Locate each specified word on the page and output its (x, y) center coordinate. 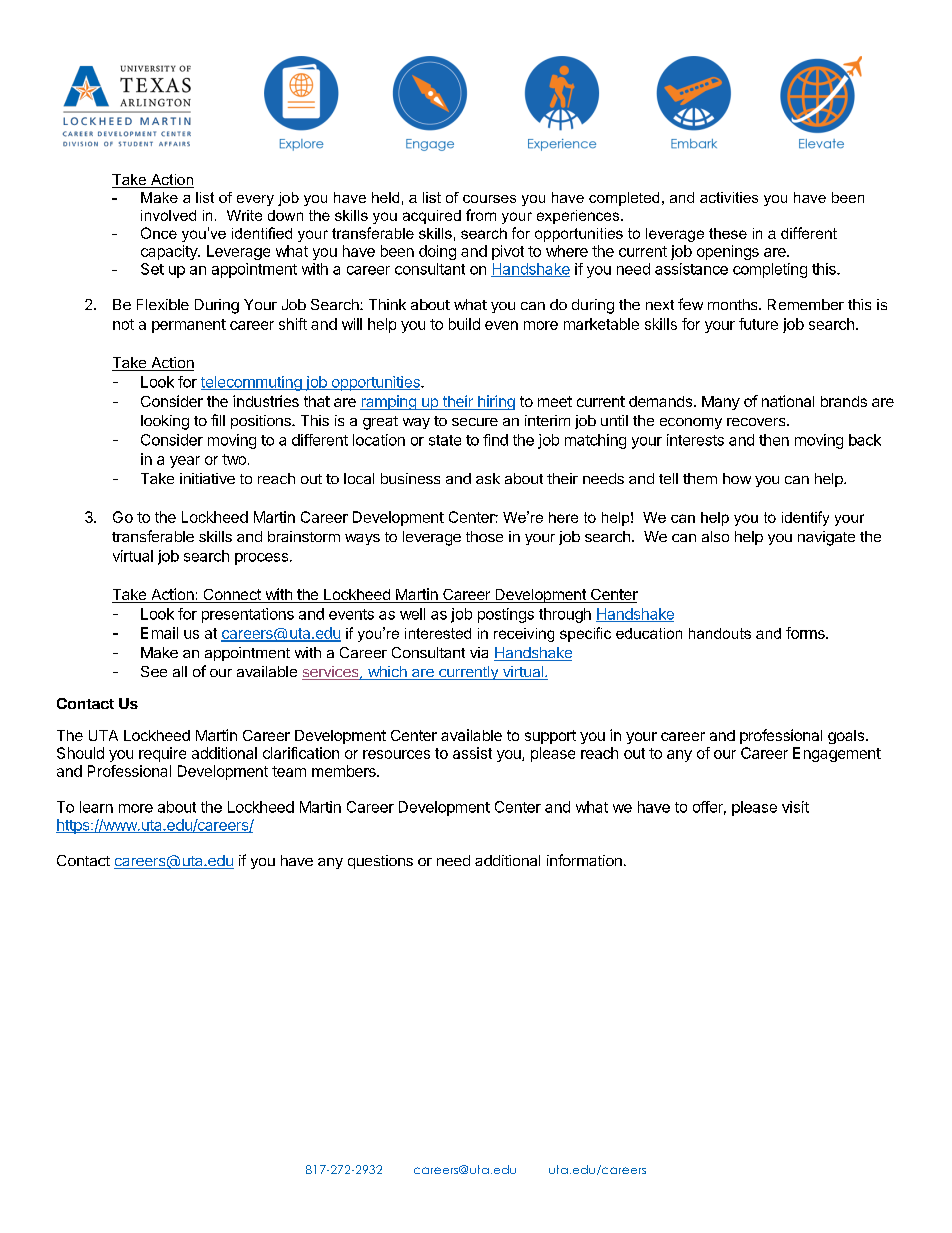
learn (96, 807)
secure (475, 422)
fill (218, 420)
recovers (757, 422)
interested (438, 633)
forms (806, 633)
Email (159, 633)
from (481, 215)
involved (168, 215)
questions (380, 862)
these (728, 233)
